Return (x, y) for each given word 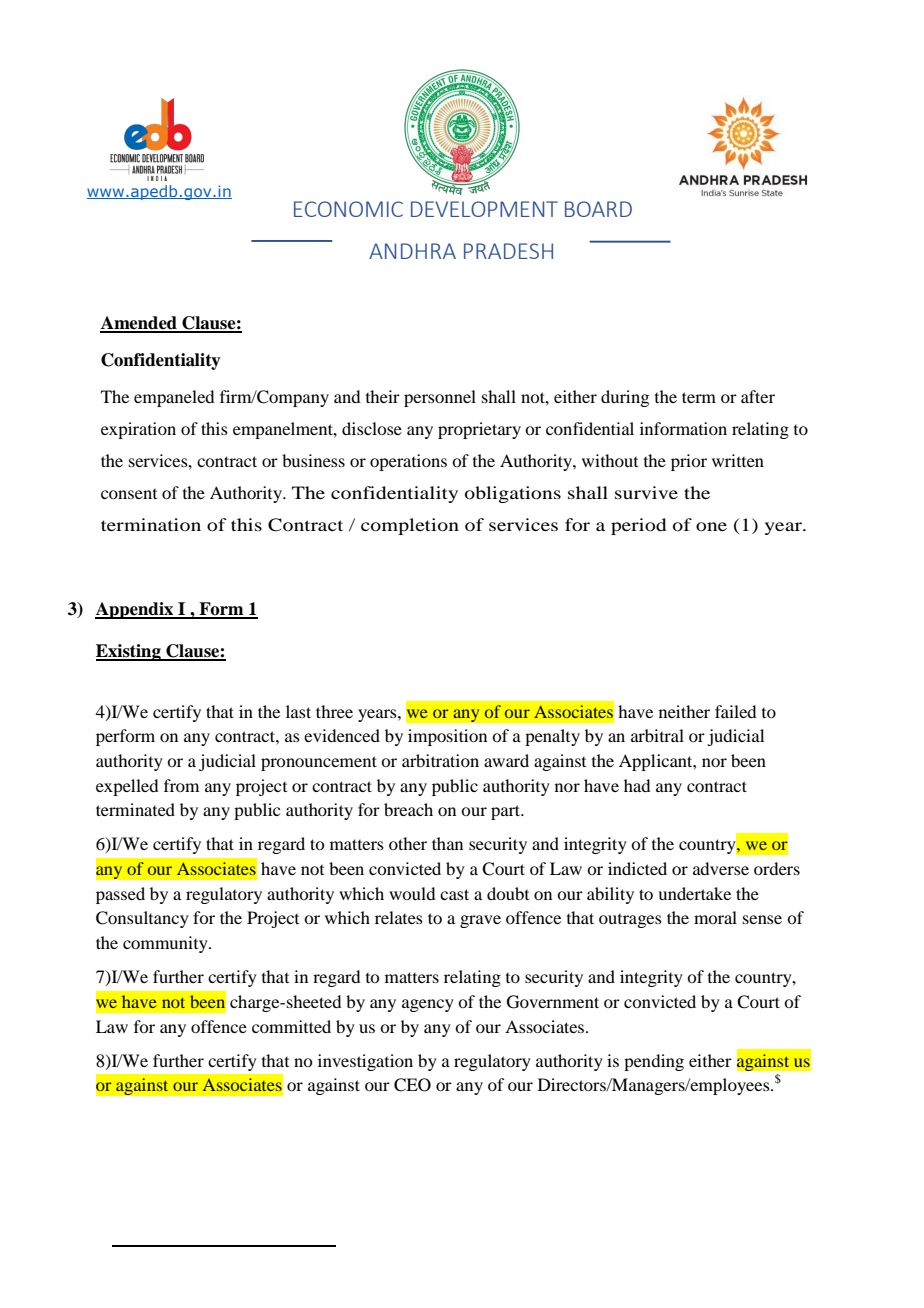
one (711, 526)
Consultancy (142, 919)
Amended (139, 324)
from (181, 785)
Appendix (135, 610)
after (758, 396)
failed (735, 711)
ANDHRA (412, 251)
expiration (138, 430)
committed (291, 1026)
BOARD (598, 209)
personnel (440, 398)
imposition (447, 737)
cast (454, 894)
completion (410, 526)
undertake (694, 893)
